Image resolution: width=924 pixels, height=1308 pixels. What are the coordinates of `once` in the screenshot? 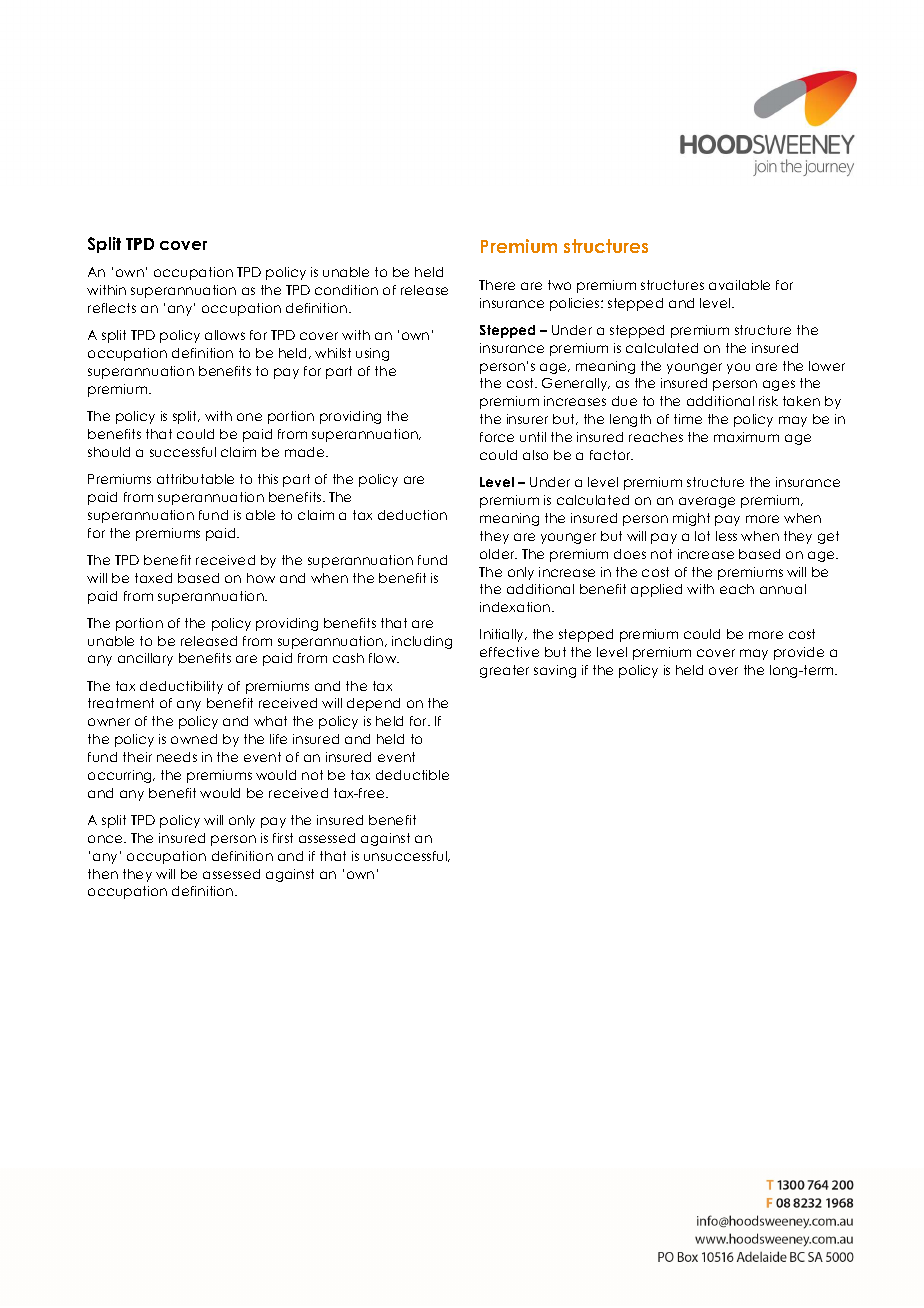 It's located at (107, 839).
